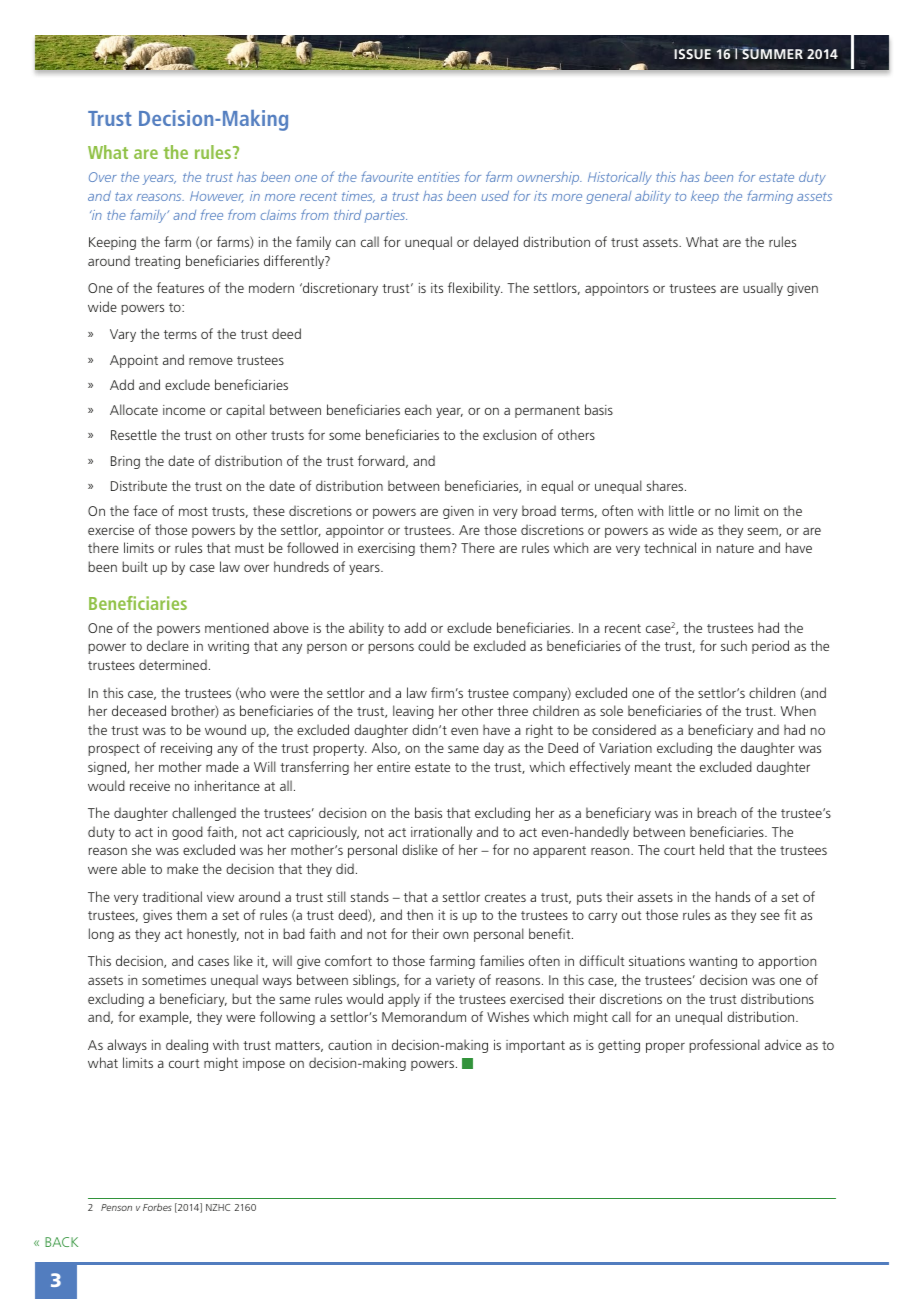 The width and height of the document is (924, 1308). I want to click on Bring, so click(125, 462).
